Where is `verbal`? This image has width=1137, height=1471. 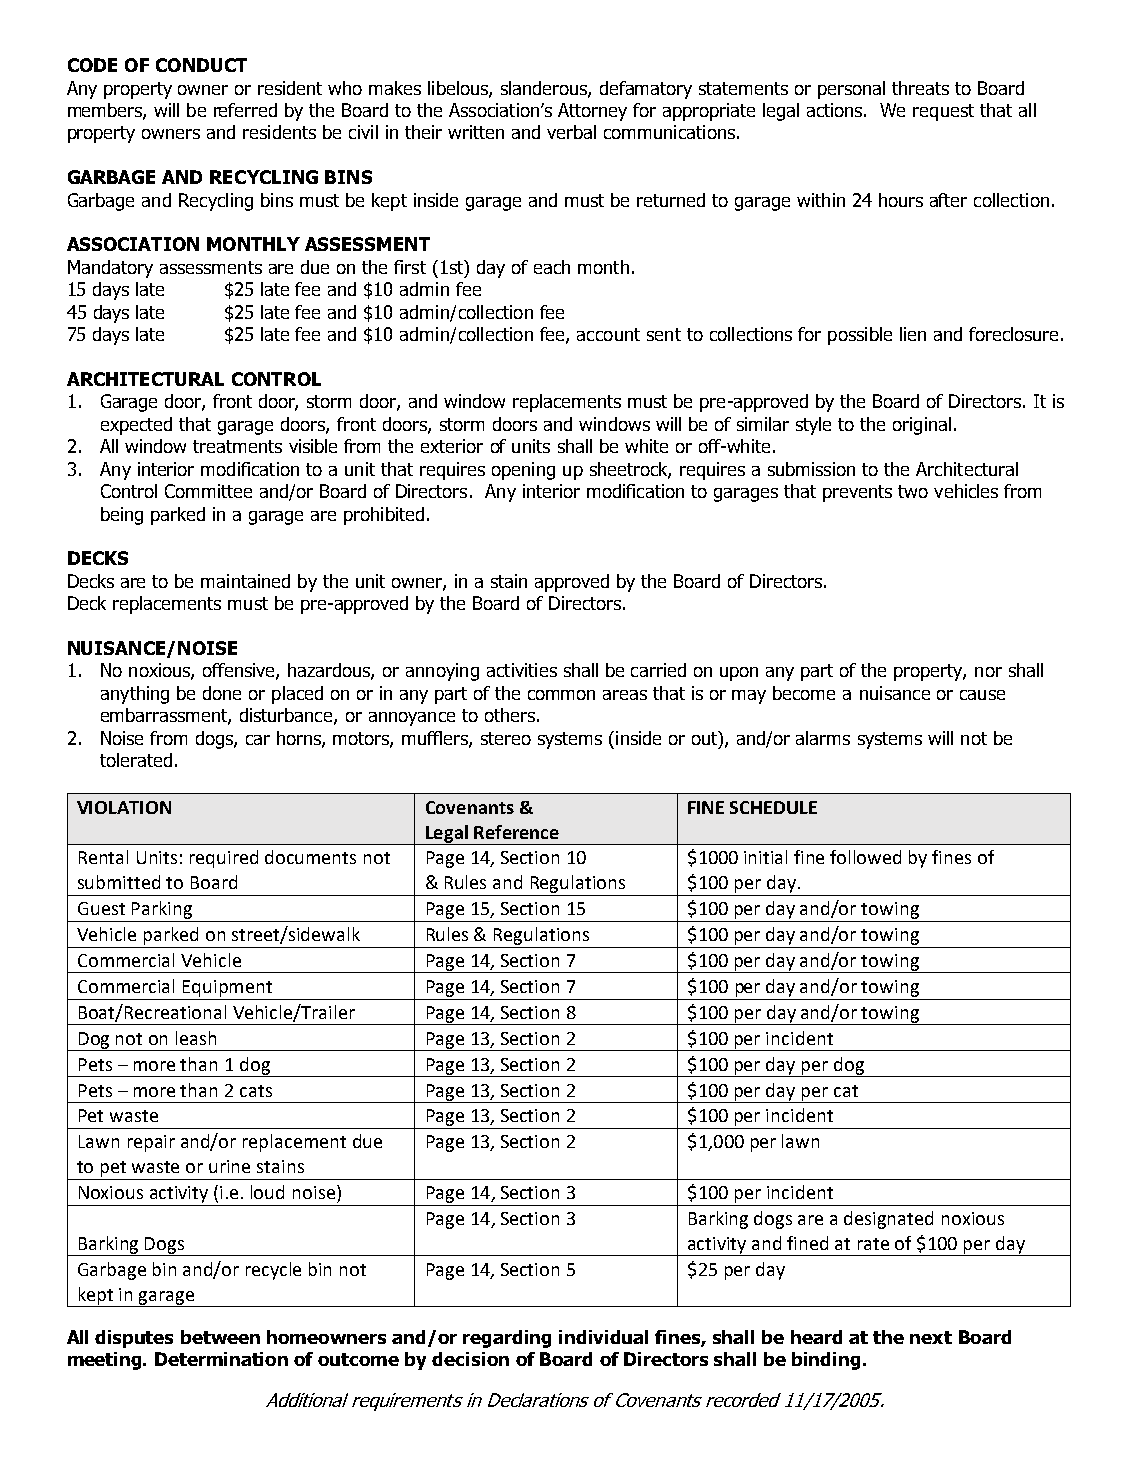 verbal is located at coordinates (571, 132).
